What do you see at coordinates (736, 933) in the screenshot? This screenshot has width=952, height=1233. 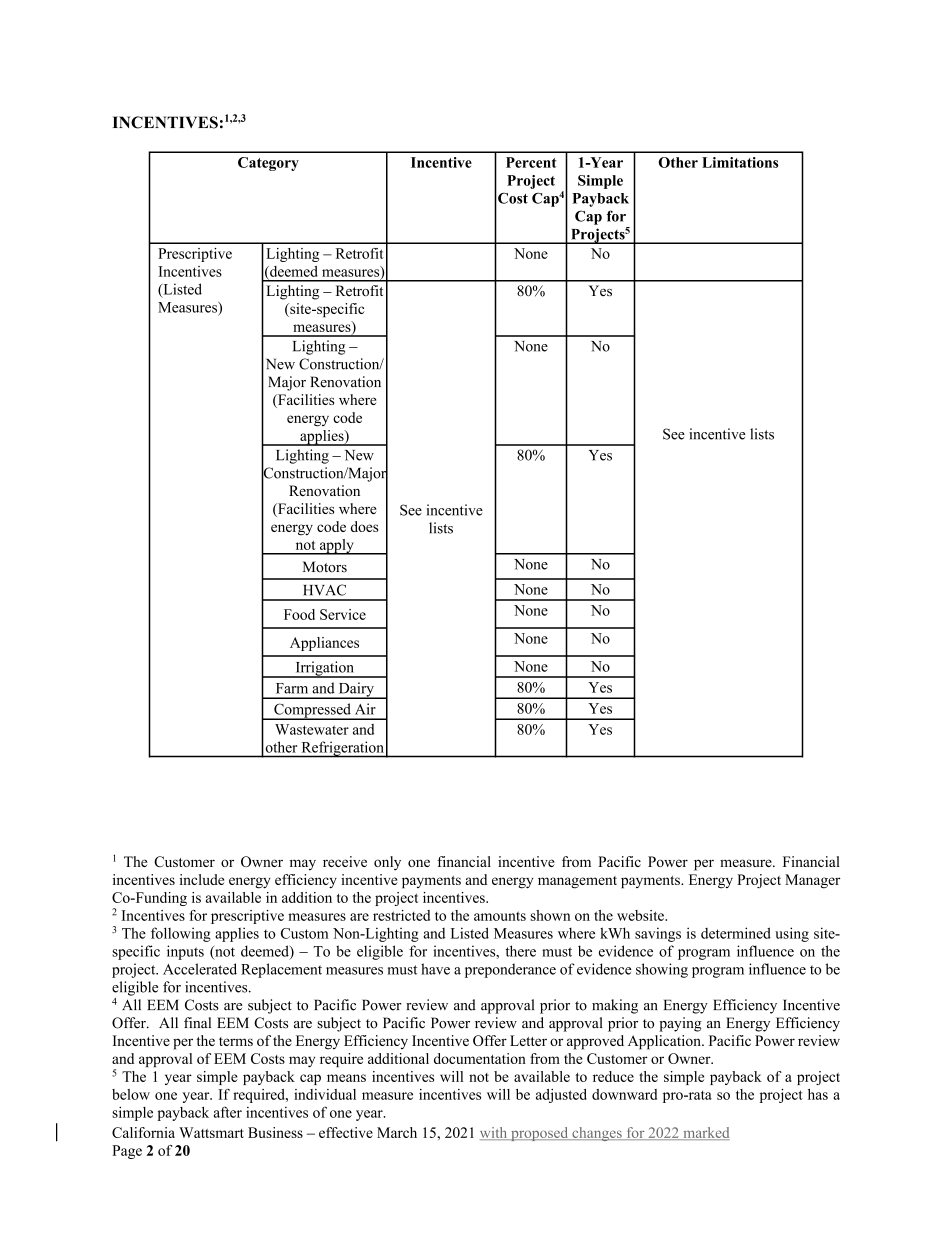 I see `determined` at bounding box center [736, 933].
